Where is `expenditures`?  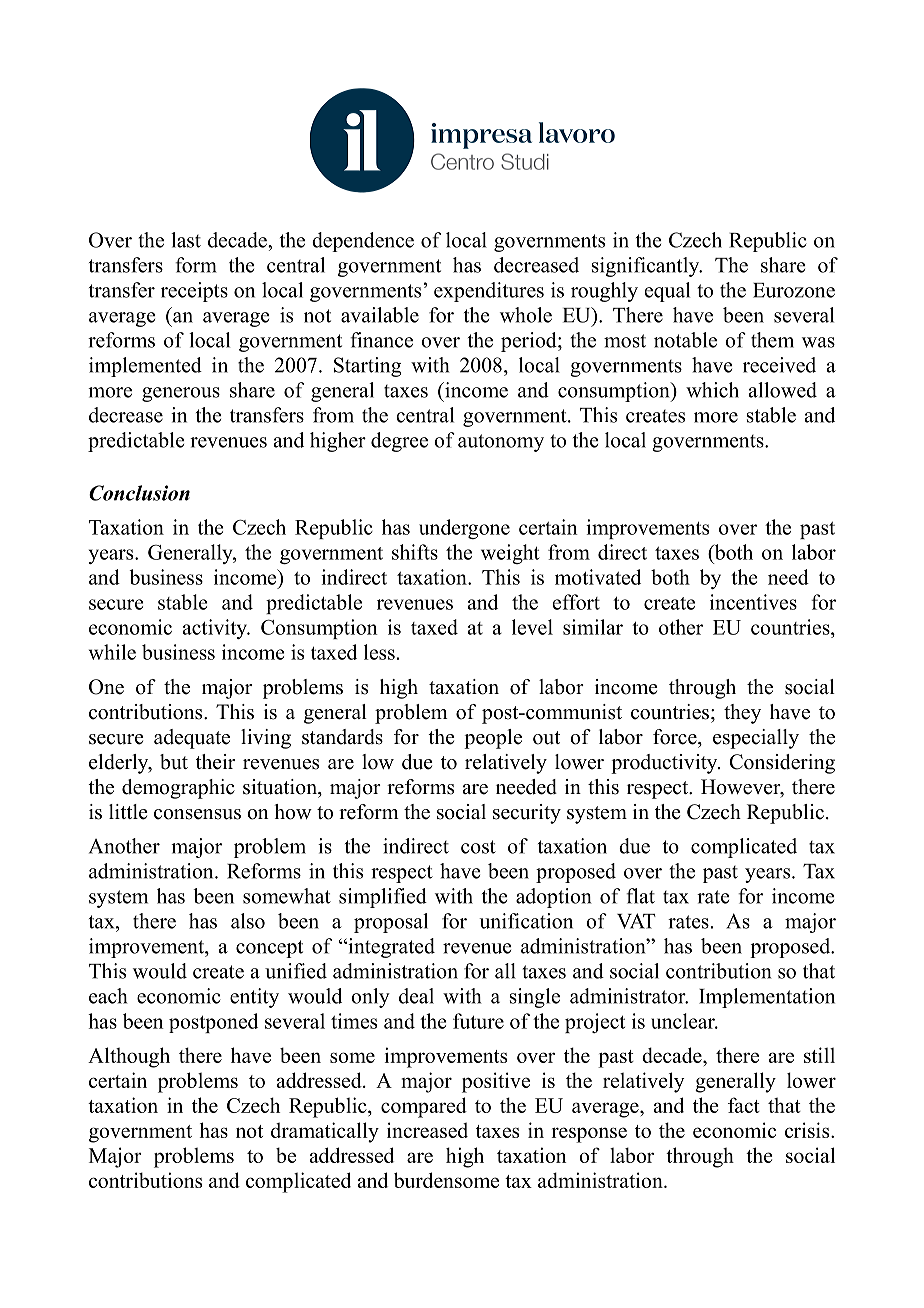 expenditures is located at coordinates (489, 292).
